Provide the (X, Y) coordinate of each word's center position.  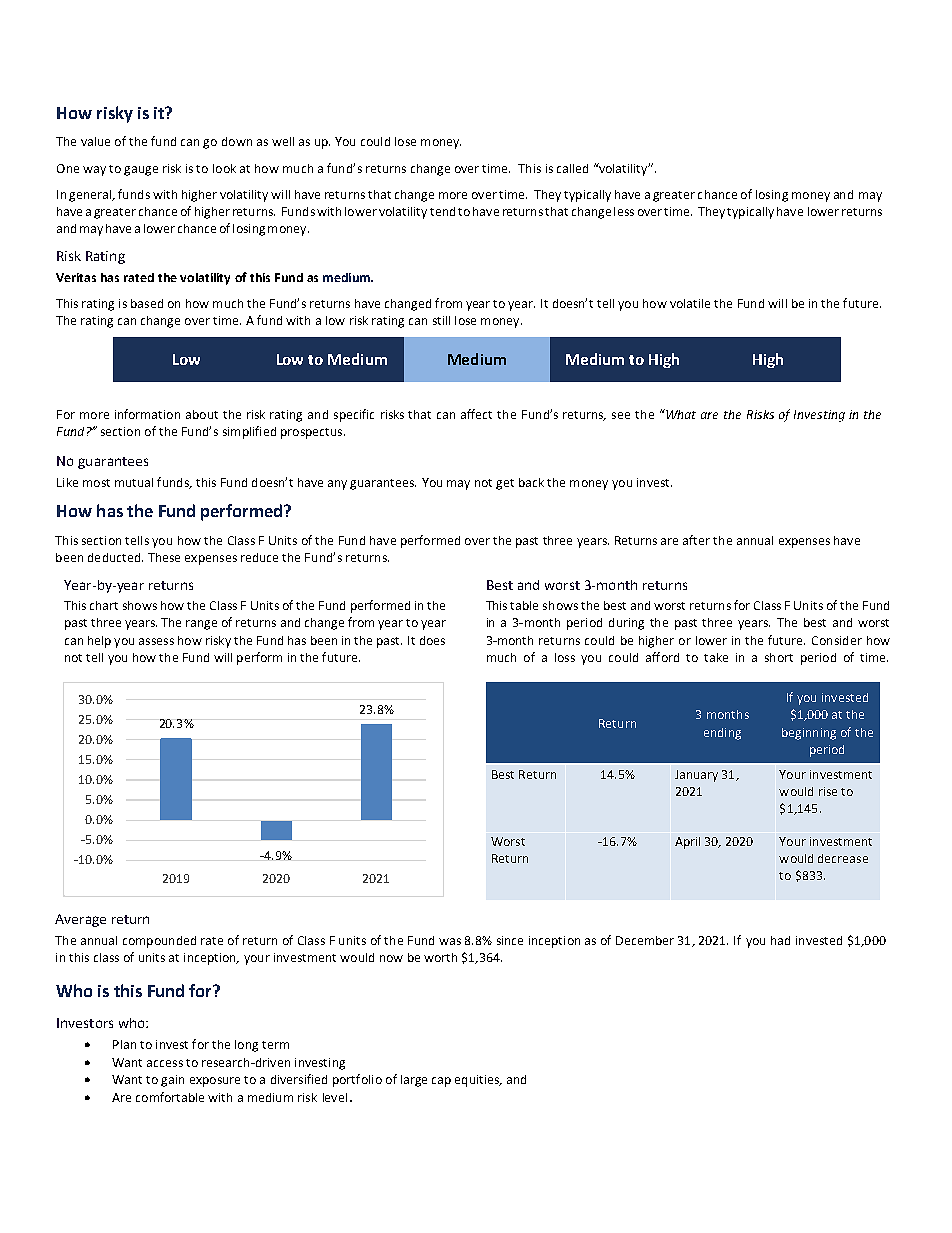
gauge (141, 171)
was (450, 941)
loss (565, 657)
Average (80, 920)
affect (476, 414)
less (624, 211)
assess (156, 641)
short (779, 657)
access (165, 1063)
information (147, 414)
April (687, 843)
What (680, 414)
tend (442, 211)
